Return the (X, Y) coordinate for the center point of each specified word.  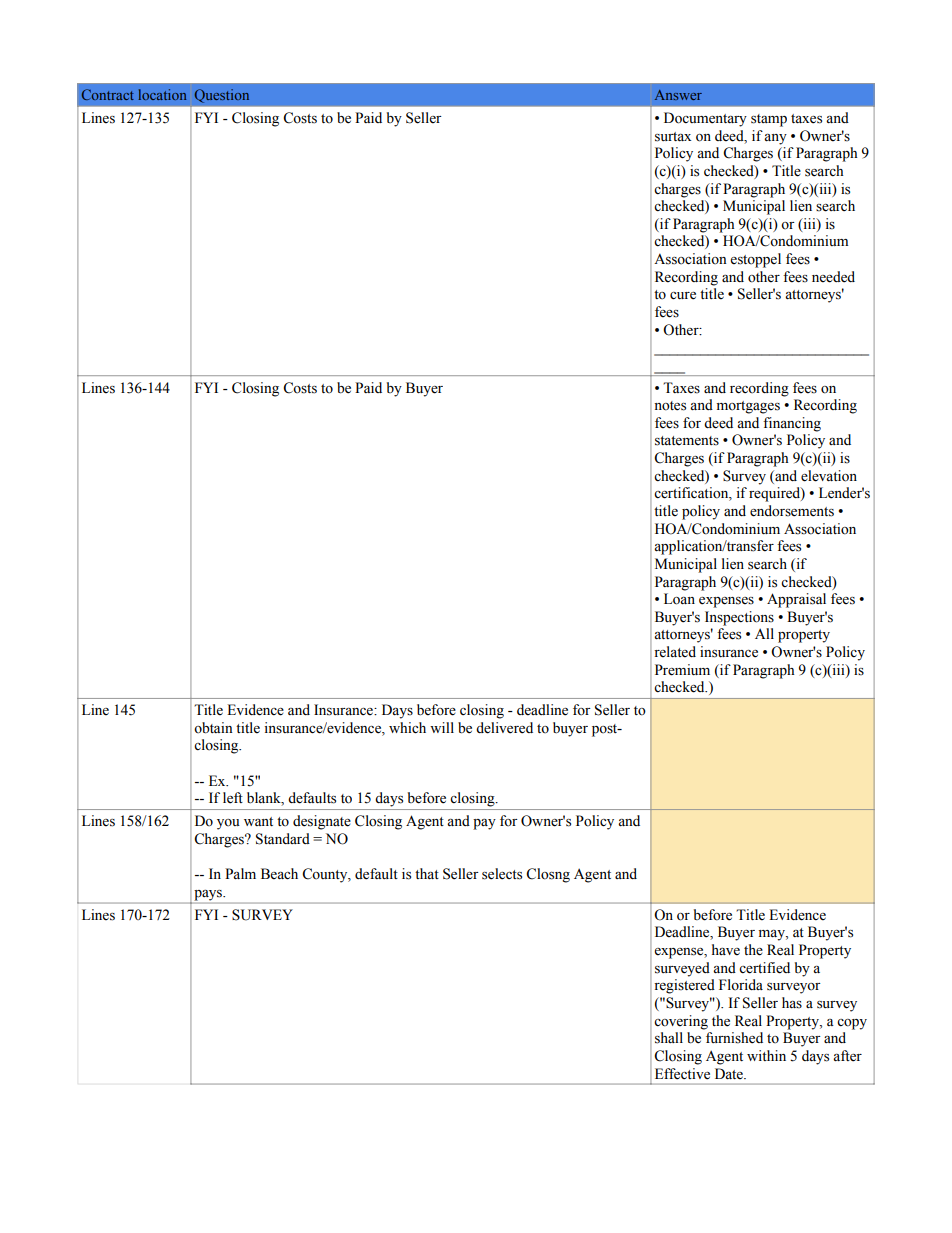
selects (502, 874)
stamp (769, 120)
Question (221, 96)
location (162, 94)
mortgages (748, 407)
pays (208, 896)
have (726, 950)
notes (670, 406)
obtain (213, 728)
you (228, 824)
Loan (679, 599)
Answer (678, 95)
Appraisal (796, 600)
